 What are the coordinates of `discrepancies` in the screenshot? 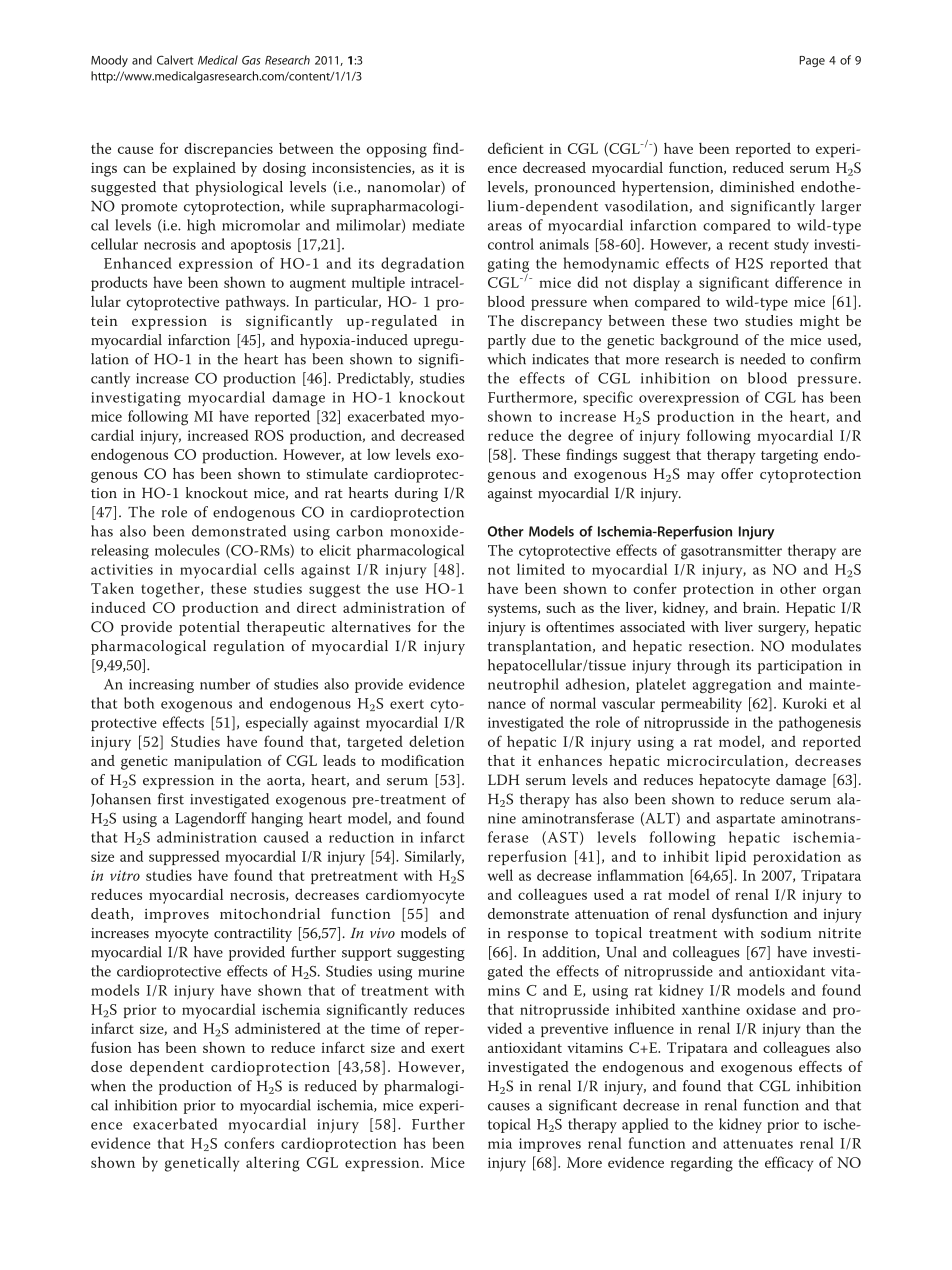 It's located at (228, 150).
